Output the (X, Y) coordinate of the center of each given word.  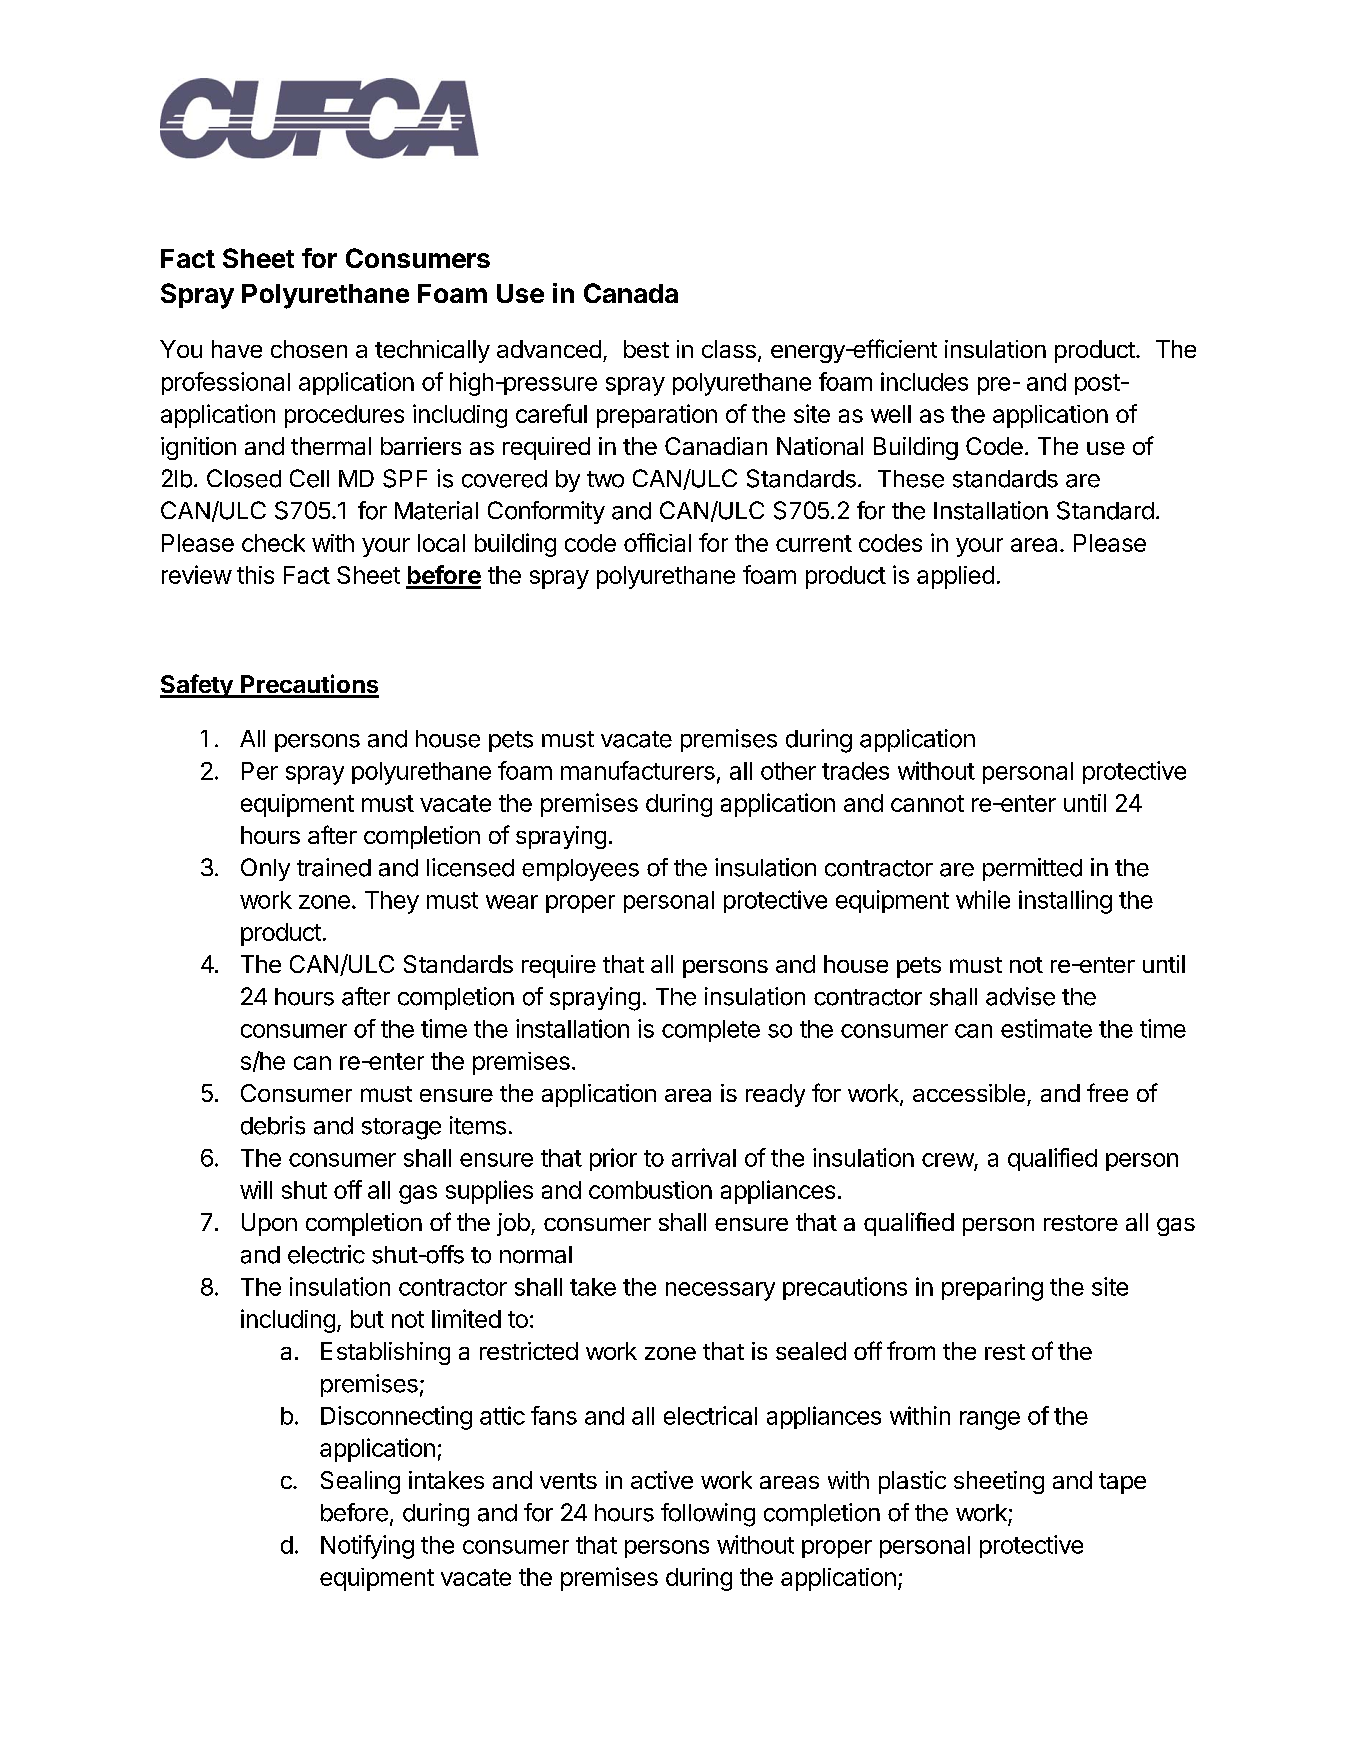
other (788, 771)
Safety (197, 686)
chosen (309, 349)
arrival (704, 1157)
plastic (912, 1482)
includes (924, 381)
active (662, 1480)
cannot (927, 803)
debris (273, 1125)
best (646, 349)
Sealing (360, 1482)
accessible (969, 1093)
